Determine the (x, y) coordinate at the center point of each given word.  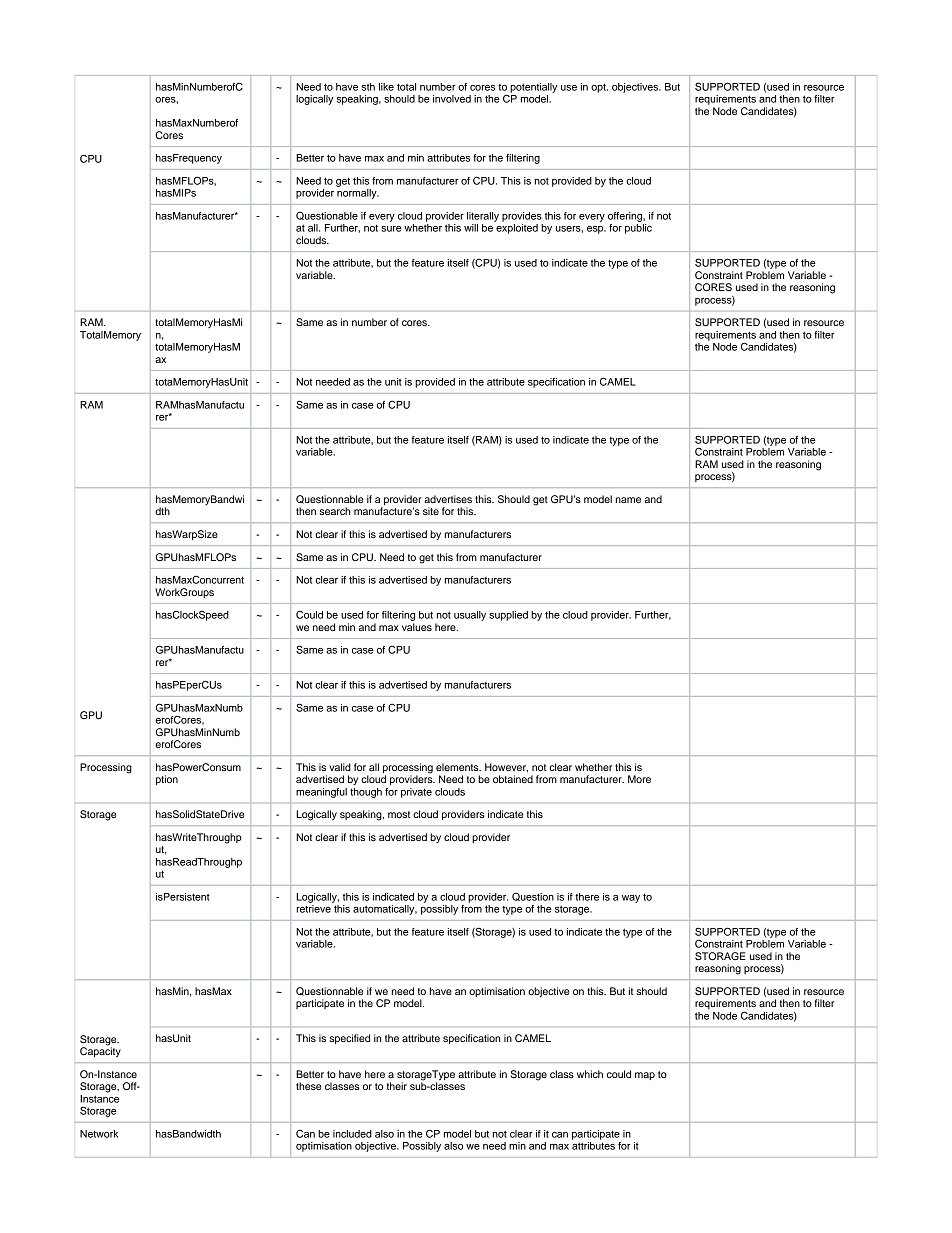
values (417, 627)
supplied (508, 616)
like (386, 87)
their (397, 1086)
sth (368, 87)
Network (99, 1134)
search (335, 511)
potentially (533, 88)
